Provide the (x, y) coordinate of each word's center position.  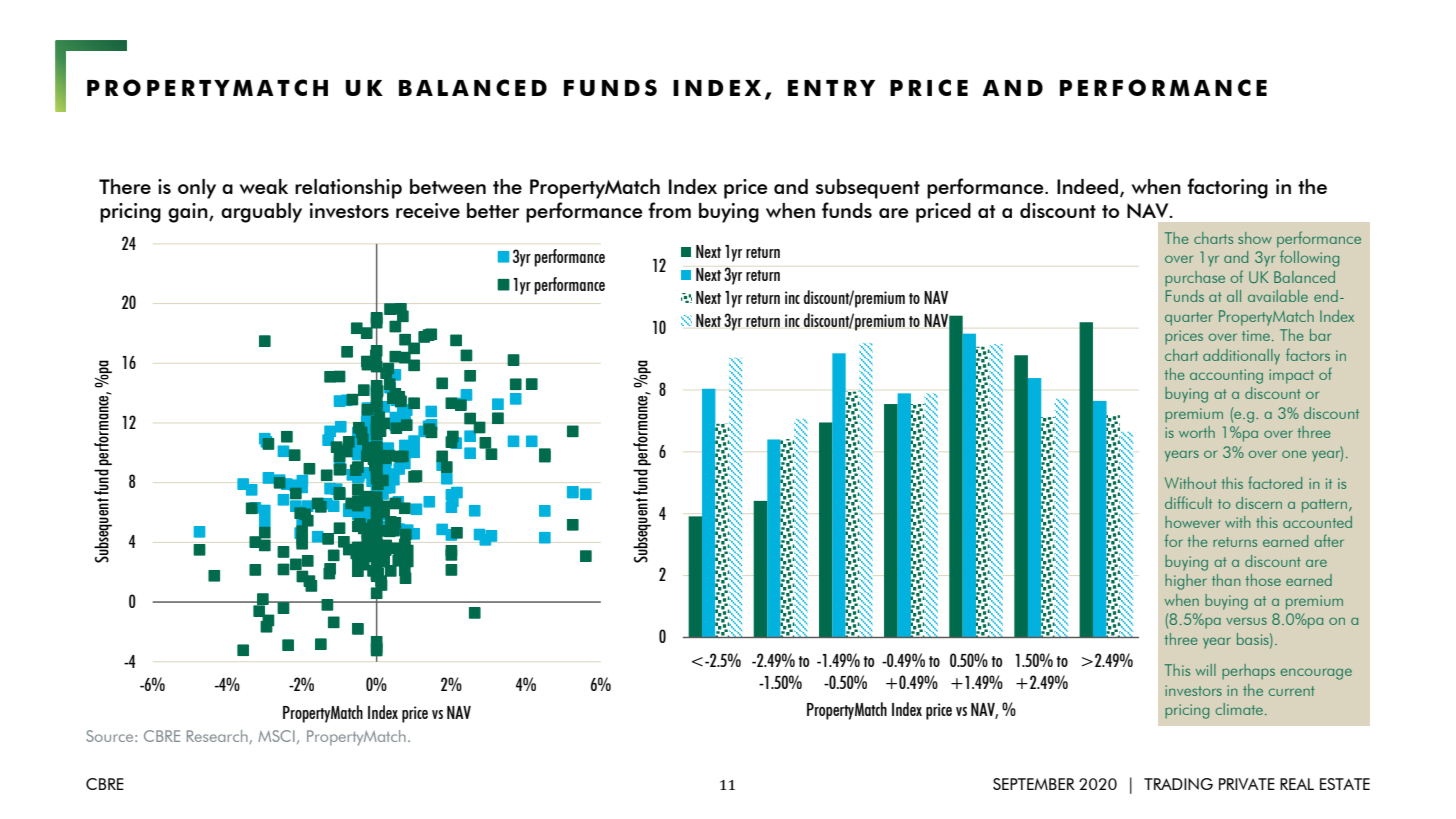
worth (1197, 432)
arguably (261, 213)
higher (1186, 582)
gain (189, 213)
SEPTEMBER (1034, 784)
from (669, 210)
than (1226, 580)
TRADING (1178, 784)
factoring (1227, 188)
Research (218, 737)
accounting (1226, 376)
